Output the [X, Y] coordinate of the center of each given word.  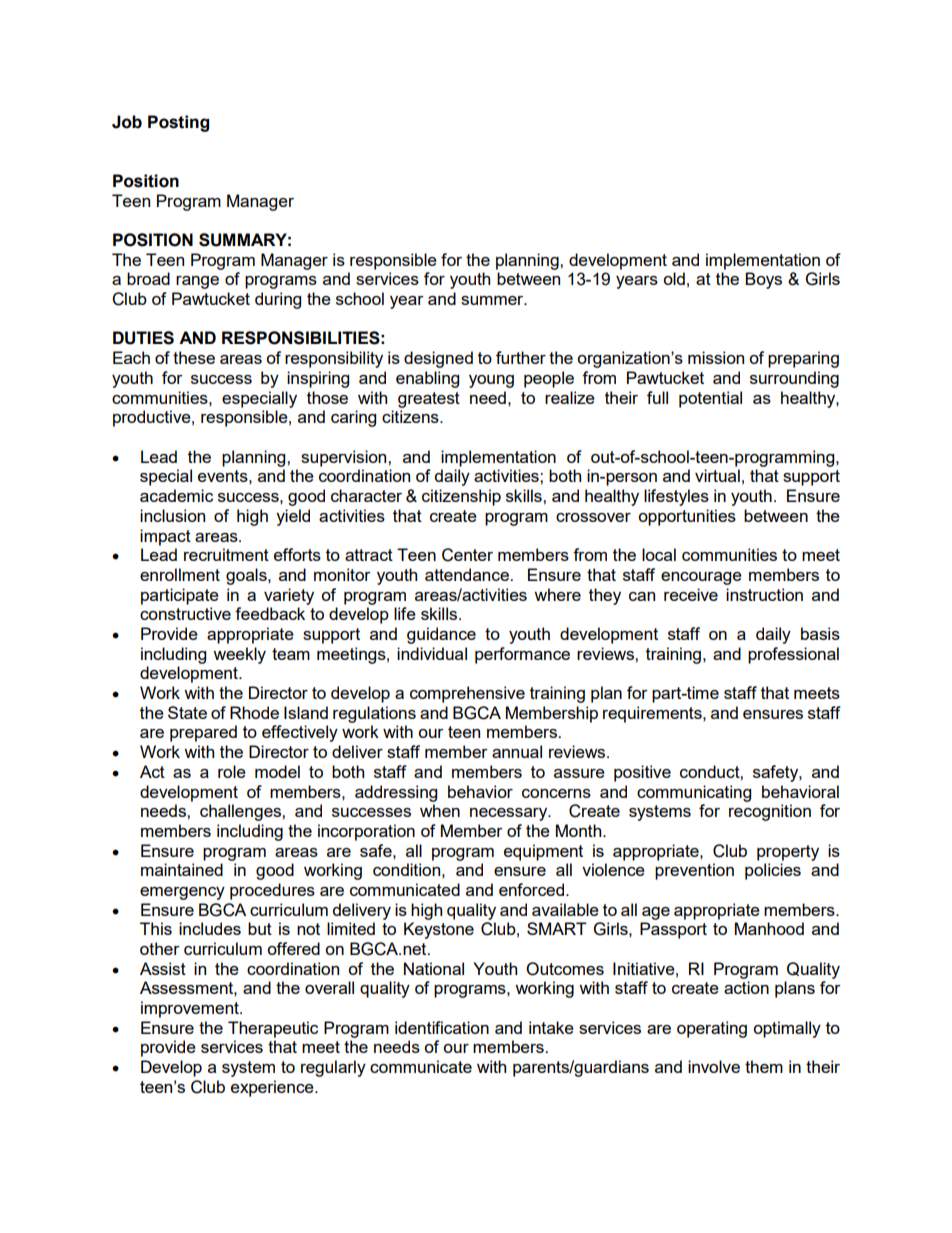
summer [493, 300]
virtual [717, 475]
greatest [429, 400]
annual [517, 751]
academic [176, 495]
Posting [178, 123]
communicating [694, 793]
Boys [763, 280]
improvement [191, 1009]
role [232, 771]
